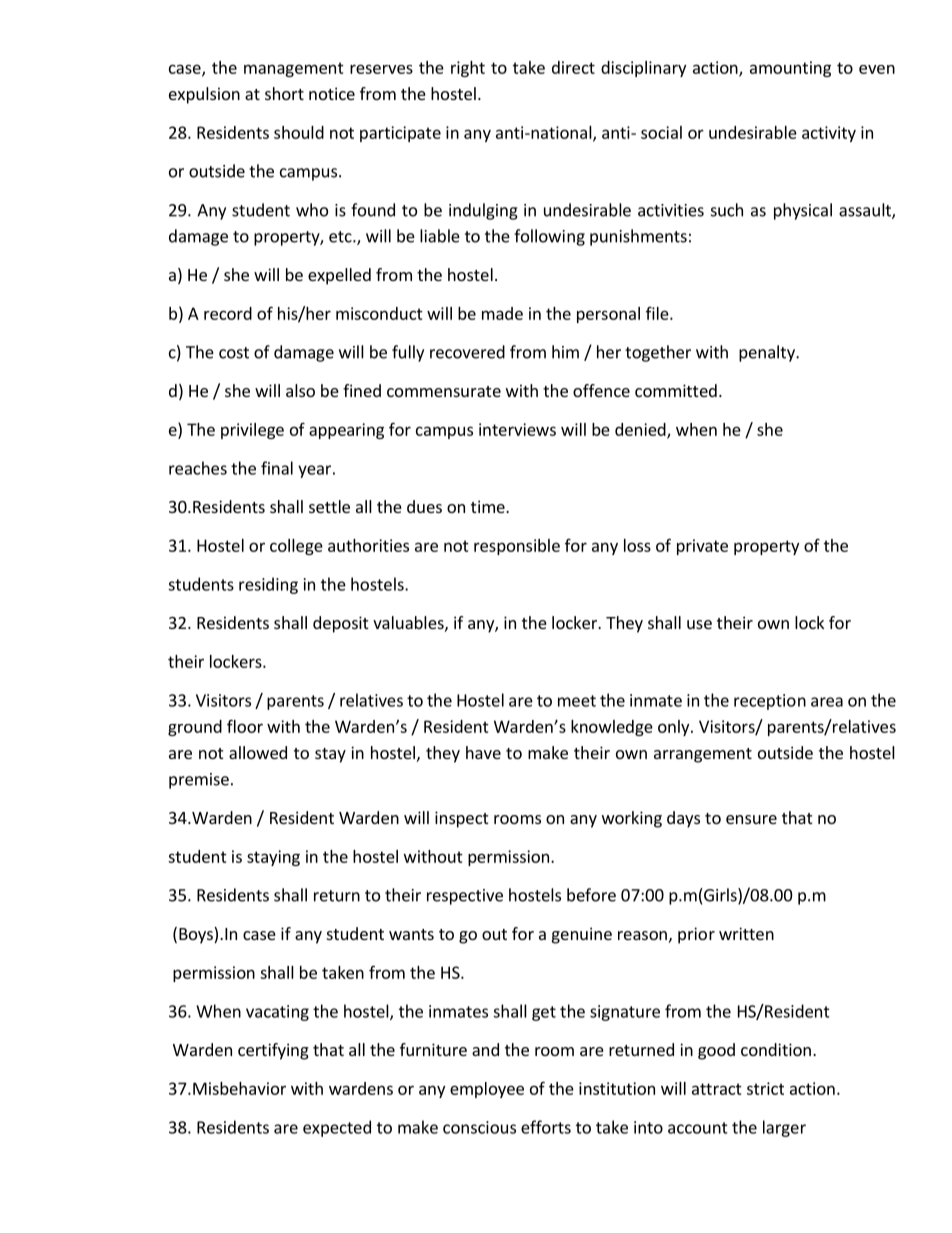 Image resolution: width=952 pixels, height=1233 pixels. I want to click on record, so click(228, 313).
